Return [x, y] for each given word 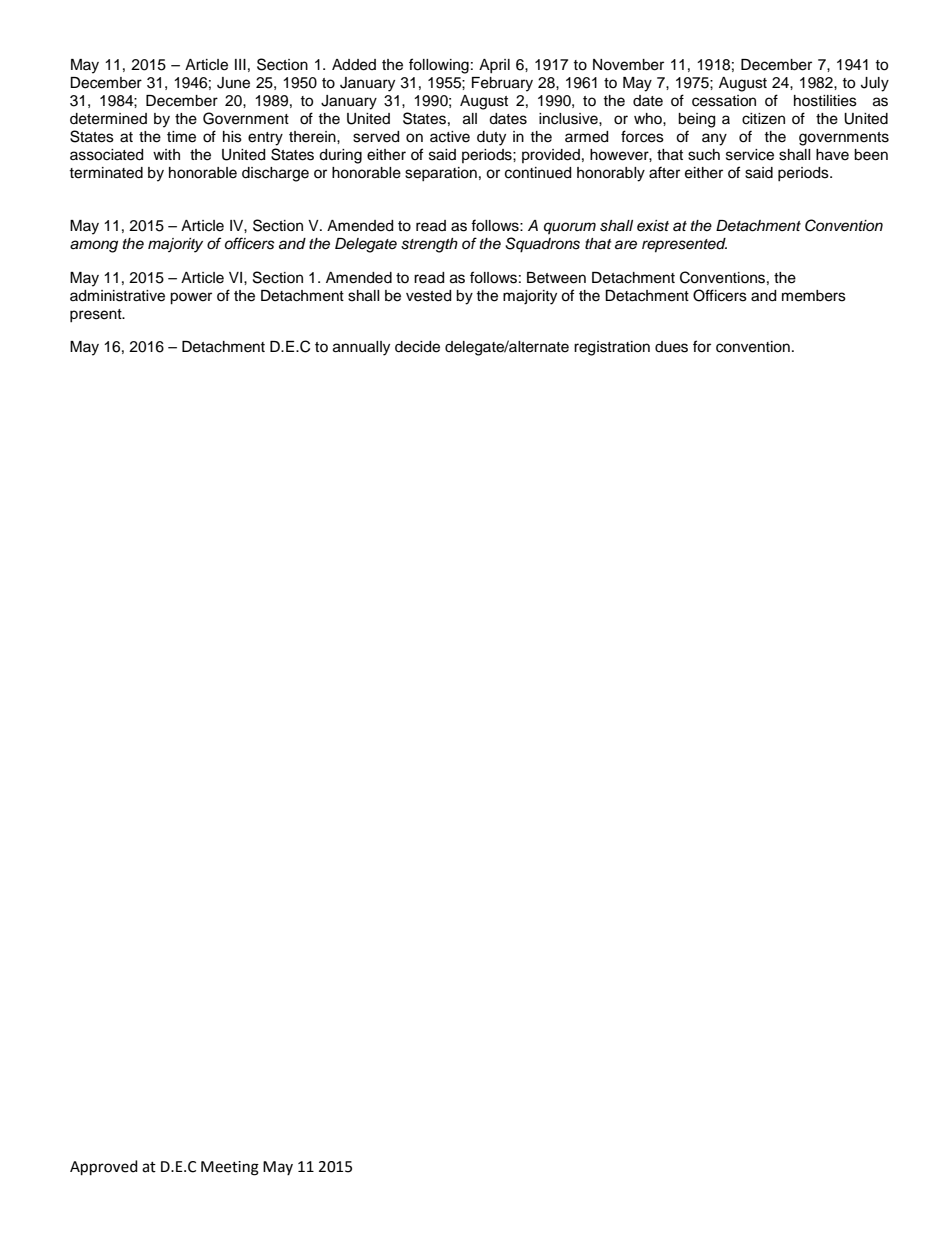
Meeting [230, 1168]
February [502, 84]
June [233, 83]
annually [361, 348]
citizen [763, 119]
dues [671, 347]
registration [612, 348]
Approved [104, 1168]
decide [417, 347]
